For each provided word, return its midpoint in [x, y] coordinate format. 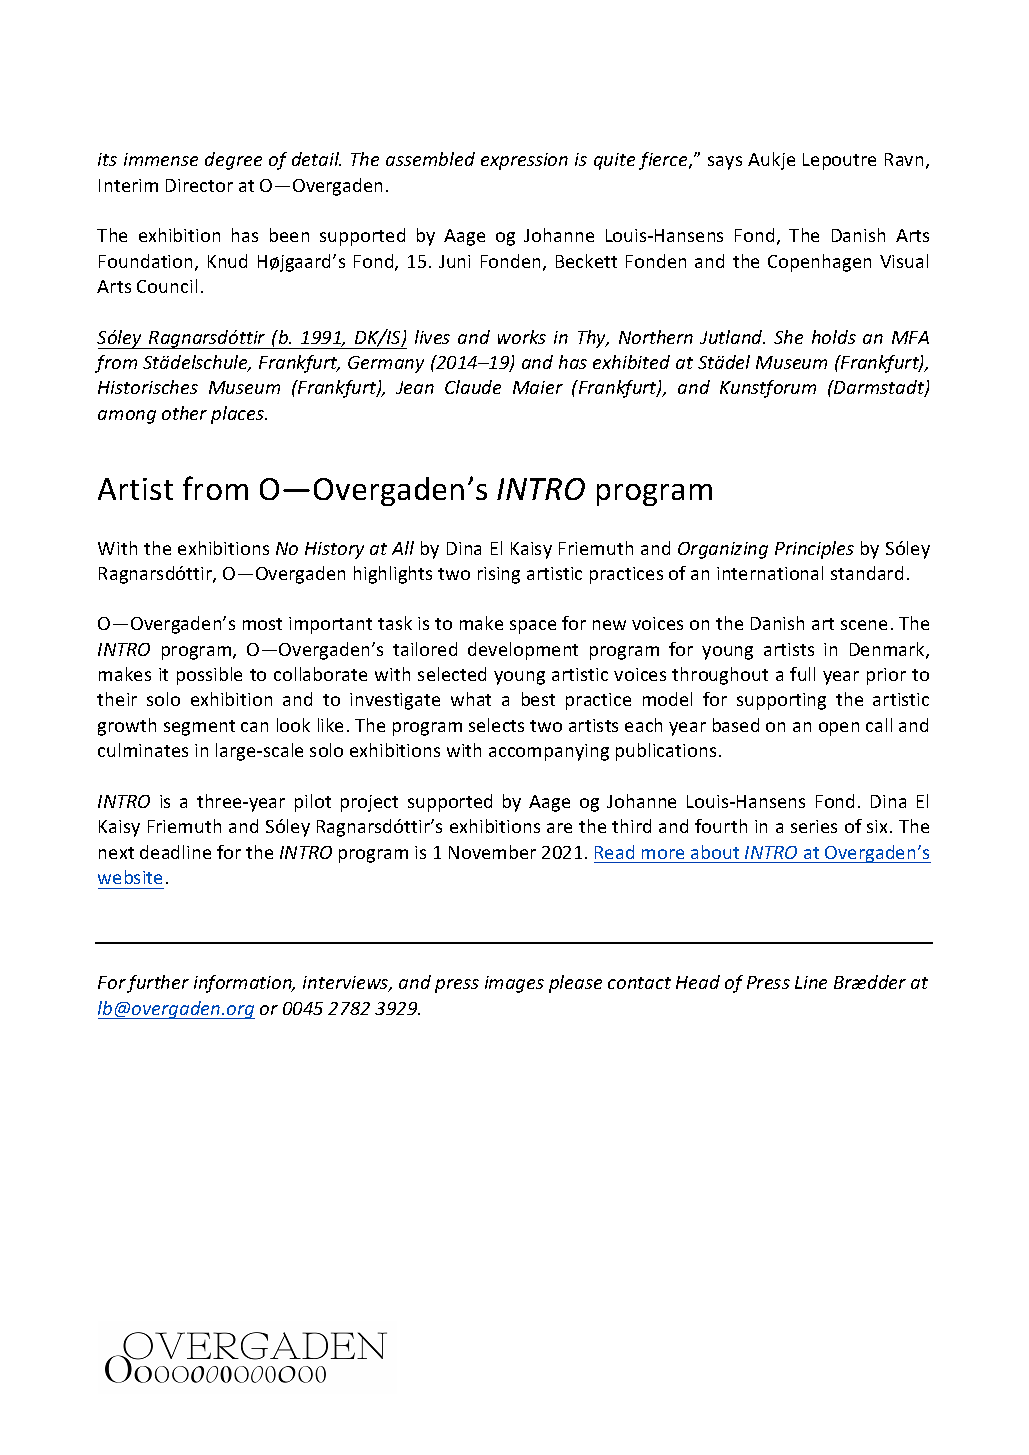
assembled [430, 159]
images [514, 984]
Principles [814, 550]
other [184, 413]
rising [499, 575]
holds [834, 337]
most [262, 624]
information [244, 984]
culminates [143, 750]
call [879, 725]
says [725, 163]
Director [199, 185]
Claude [473, 387]
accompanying [549, 752]
